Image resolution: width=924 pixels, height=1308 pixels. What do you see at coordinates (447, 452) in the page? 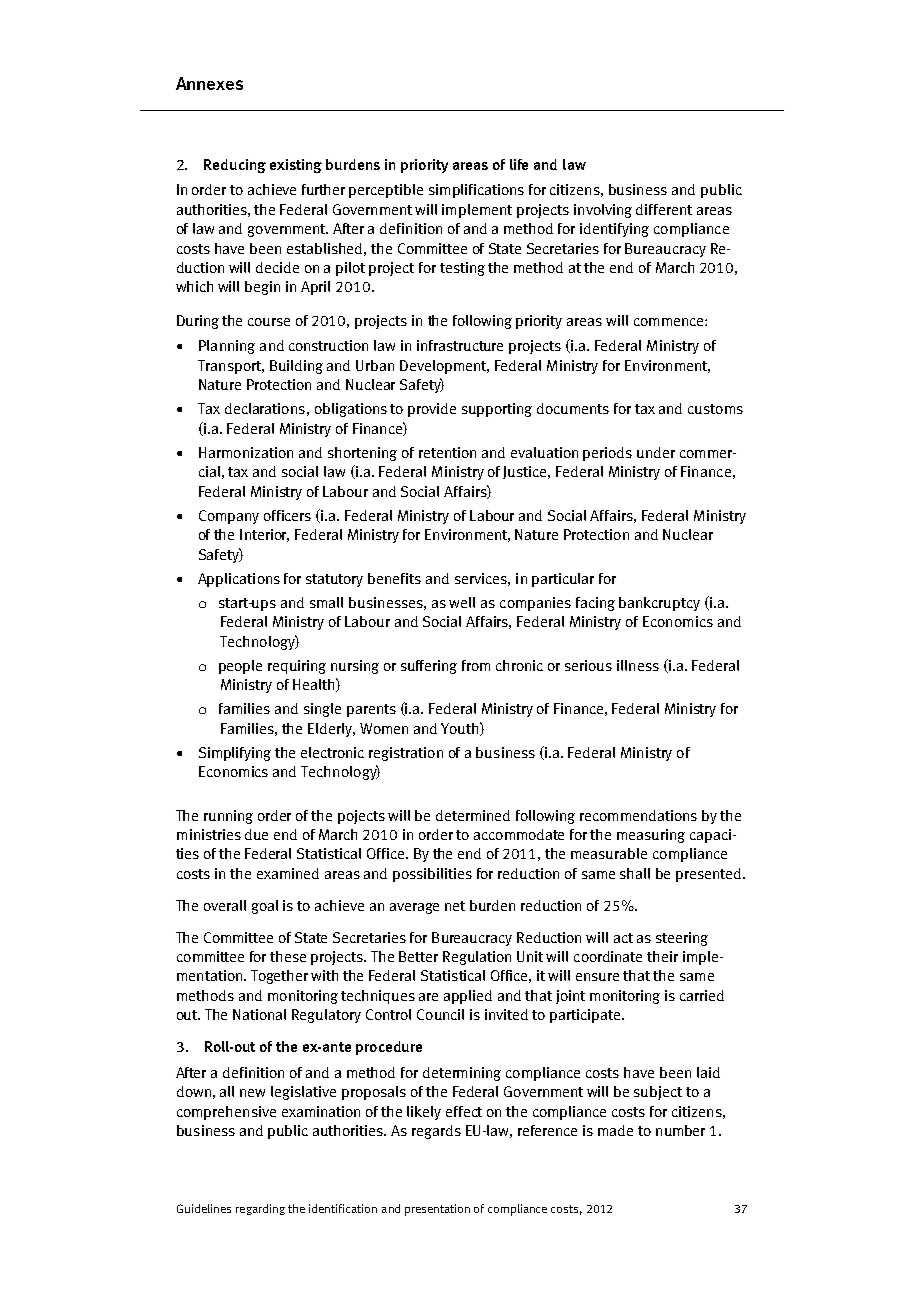
I see `retention` at bounding box center [447, 452].
